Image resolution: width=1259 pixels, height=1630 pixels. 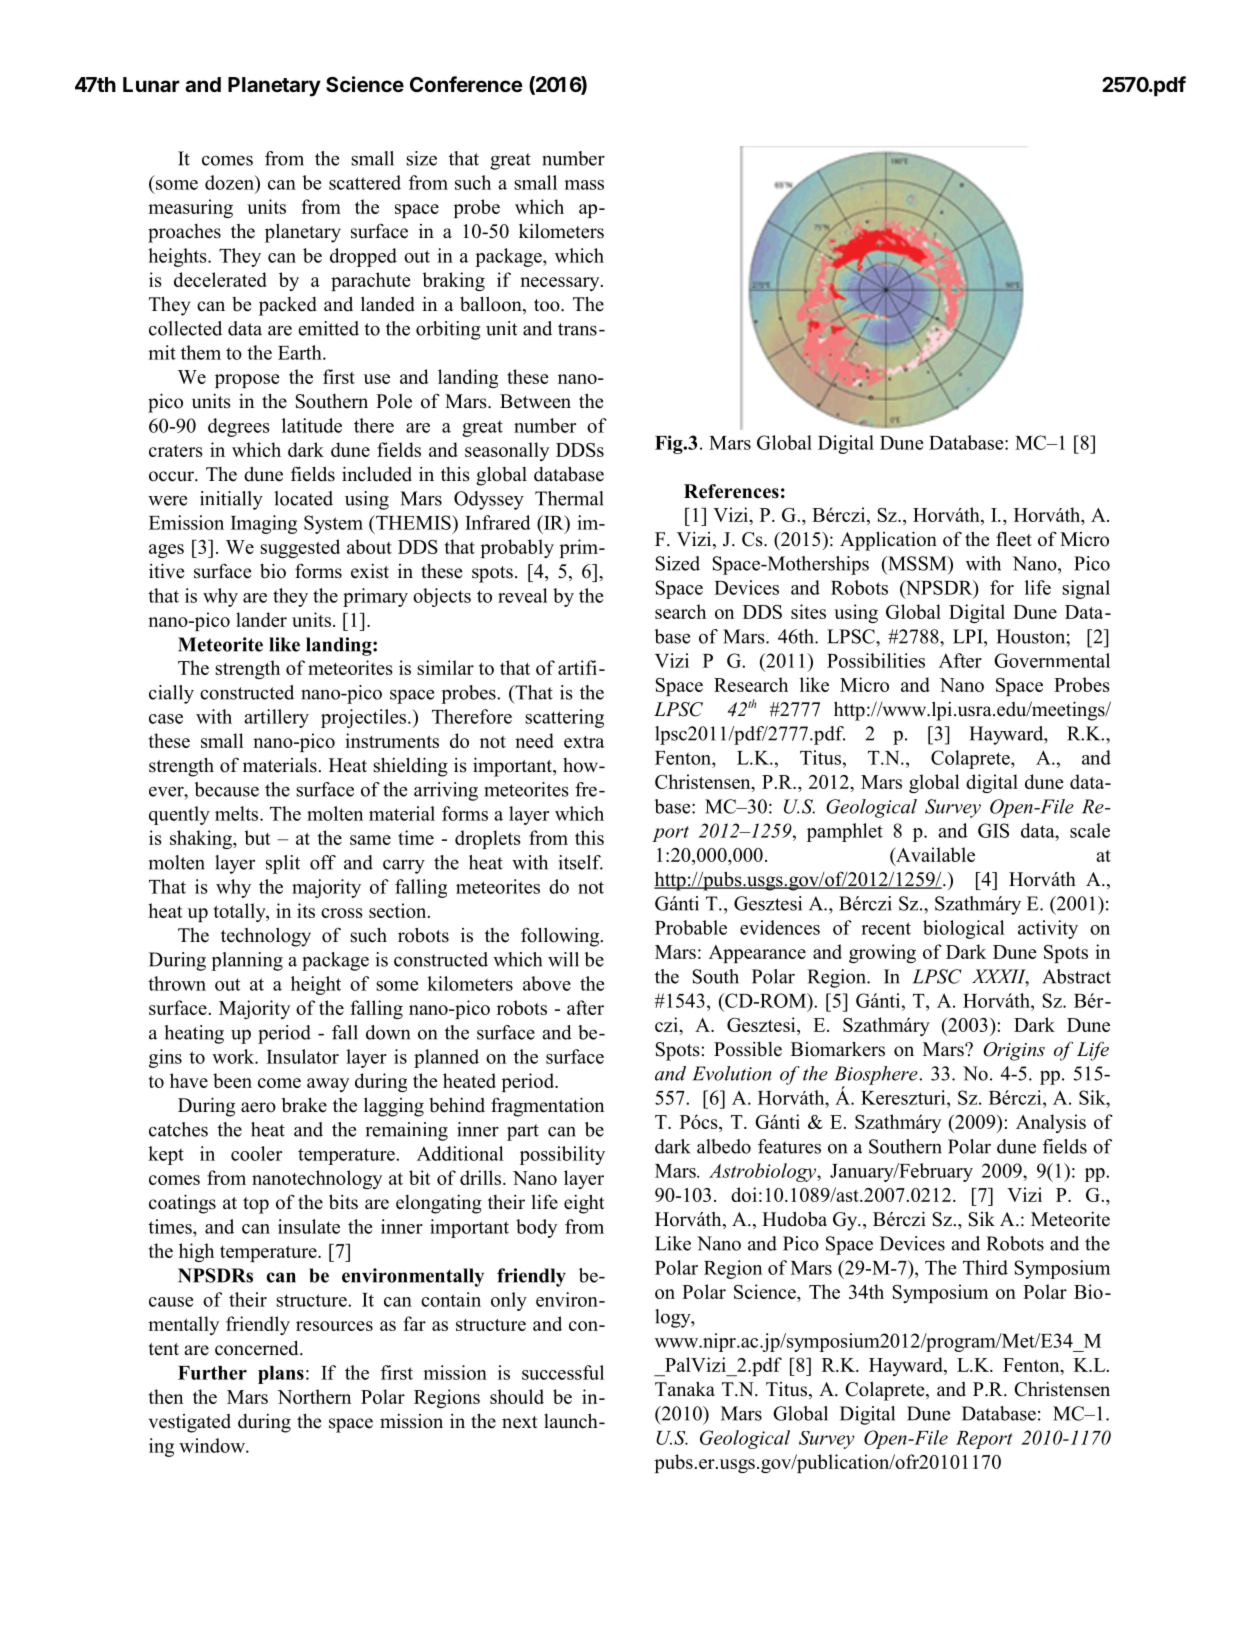 I want to click on Thermal, so click(x=569, y=498).
